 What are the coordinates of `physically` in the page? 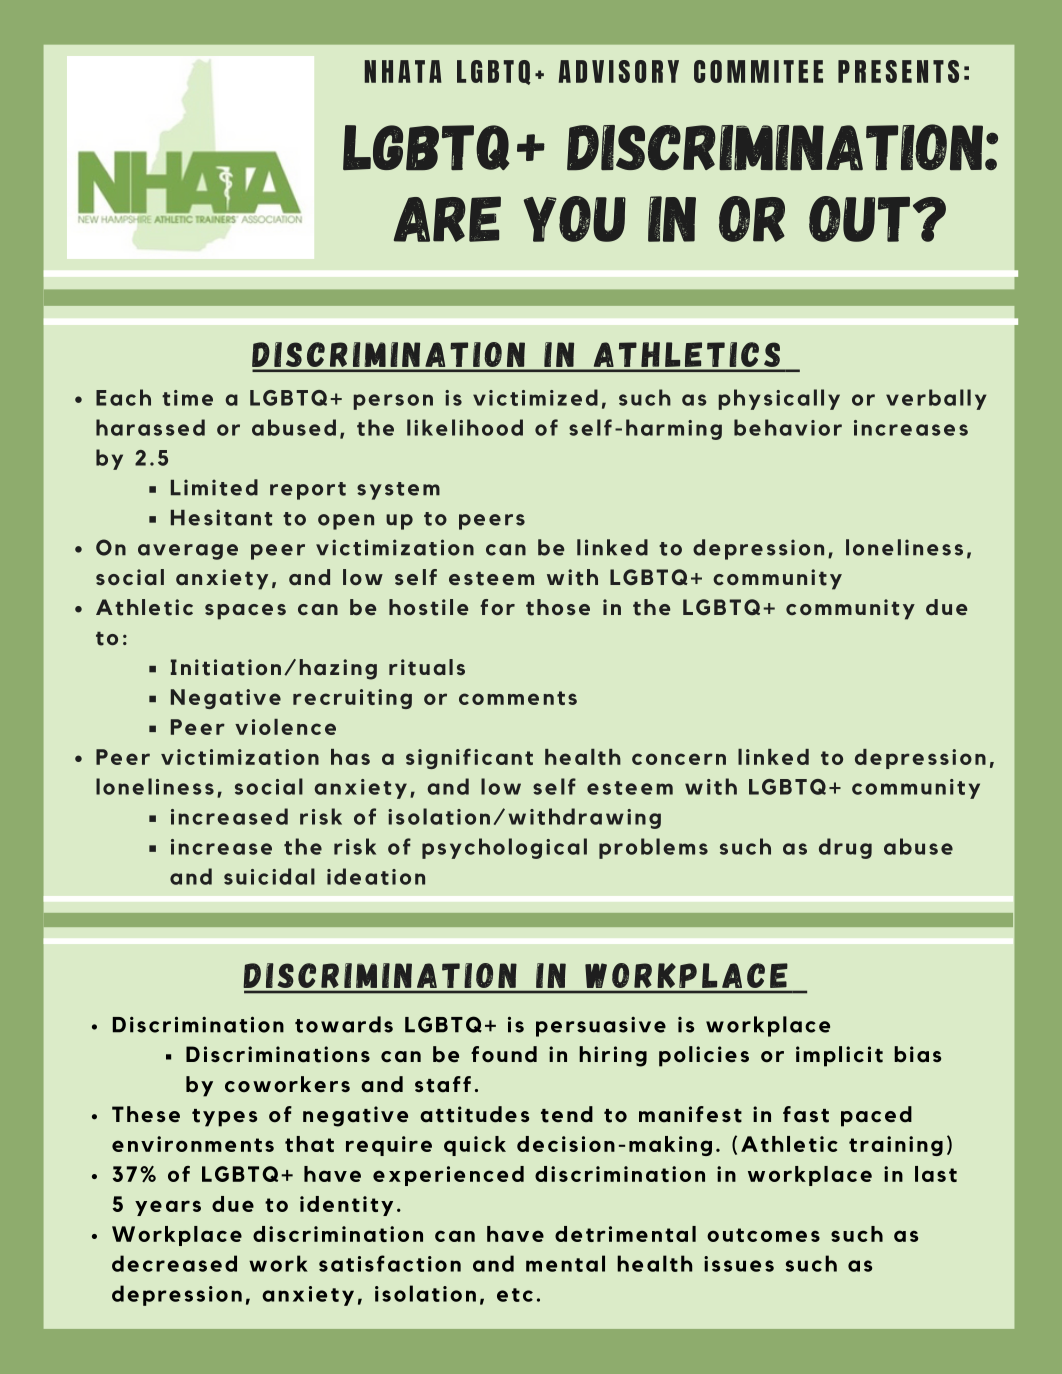 It's located at (779, 399).
